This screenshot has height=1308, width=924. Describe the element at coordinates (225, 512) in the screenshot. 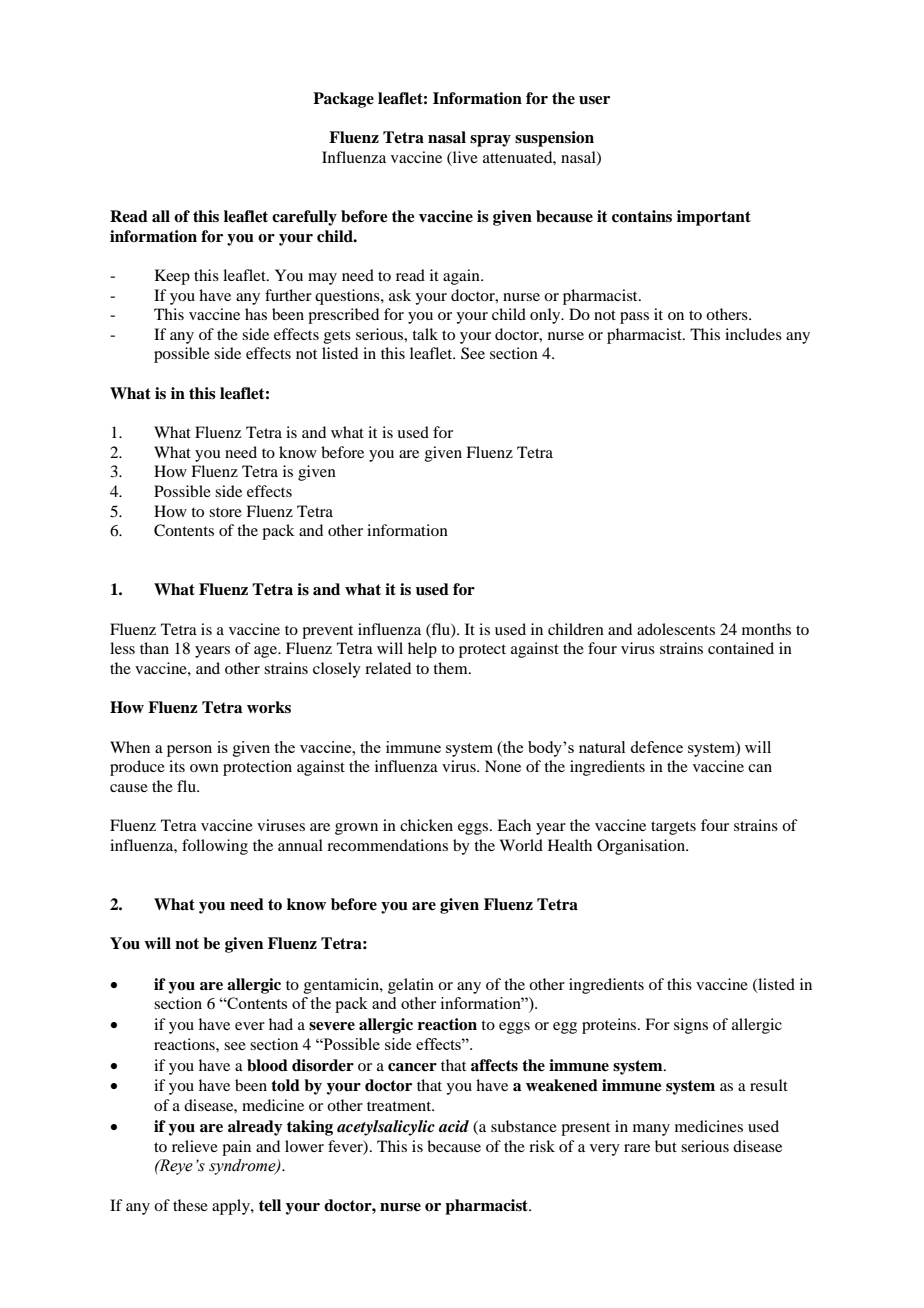

I see `store` at that location.
